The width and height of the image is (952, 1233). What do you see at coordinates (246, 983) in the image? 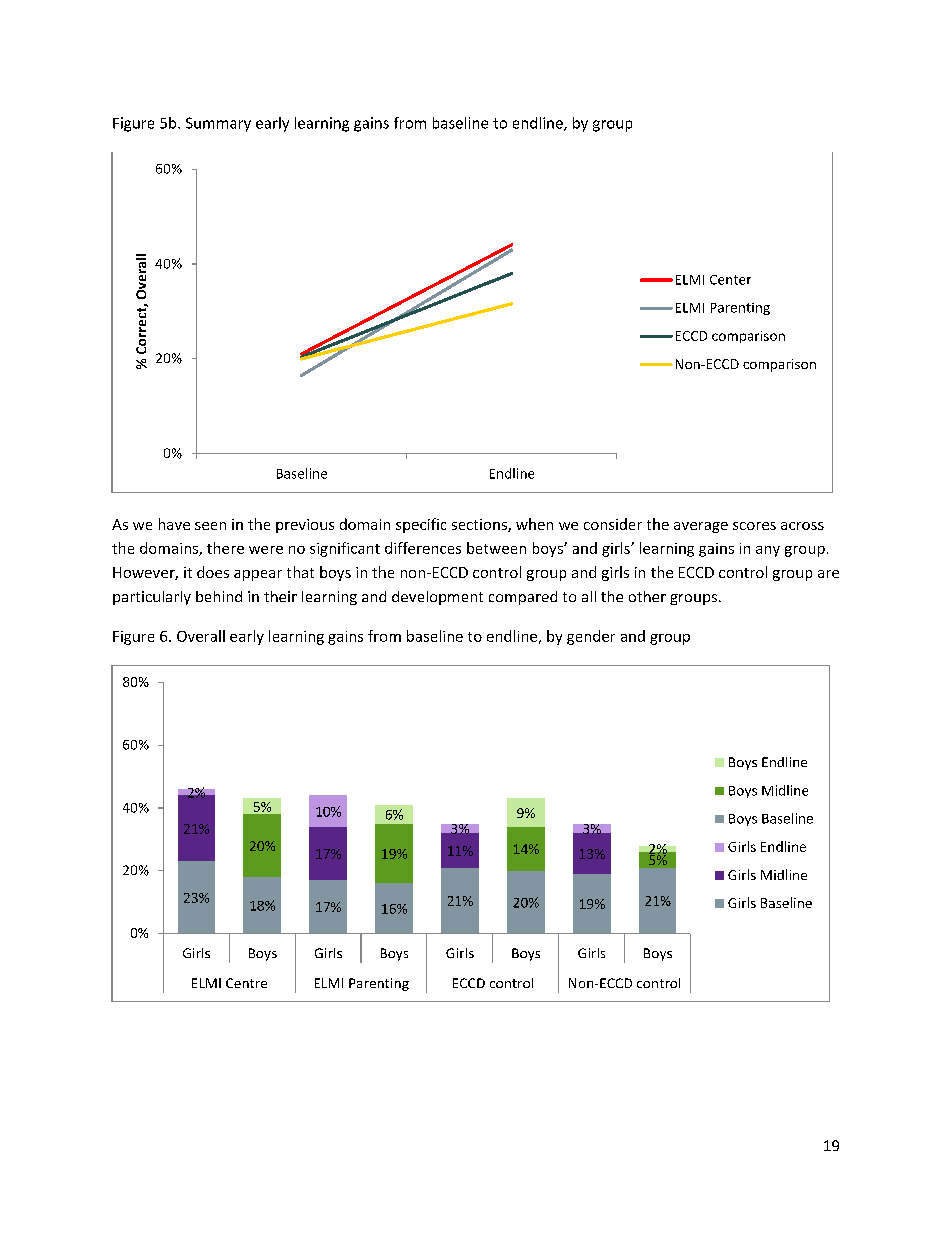
I see `Centre` at bounding box center [246, 983].
